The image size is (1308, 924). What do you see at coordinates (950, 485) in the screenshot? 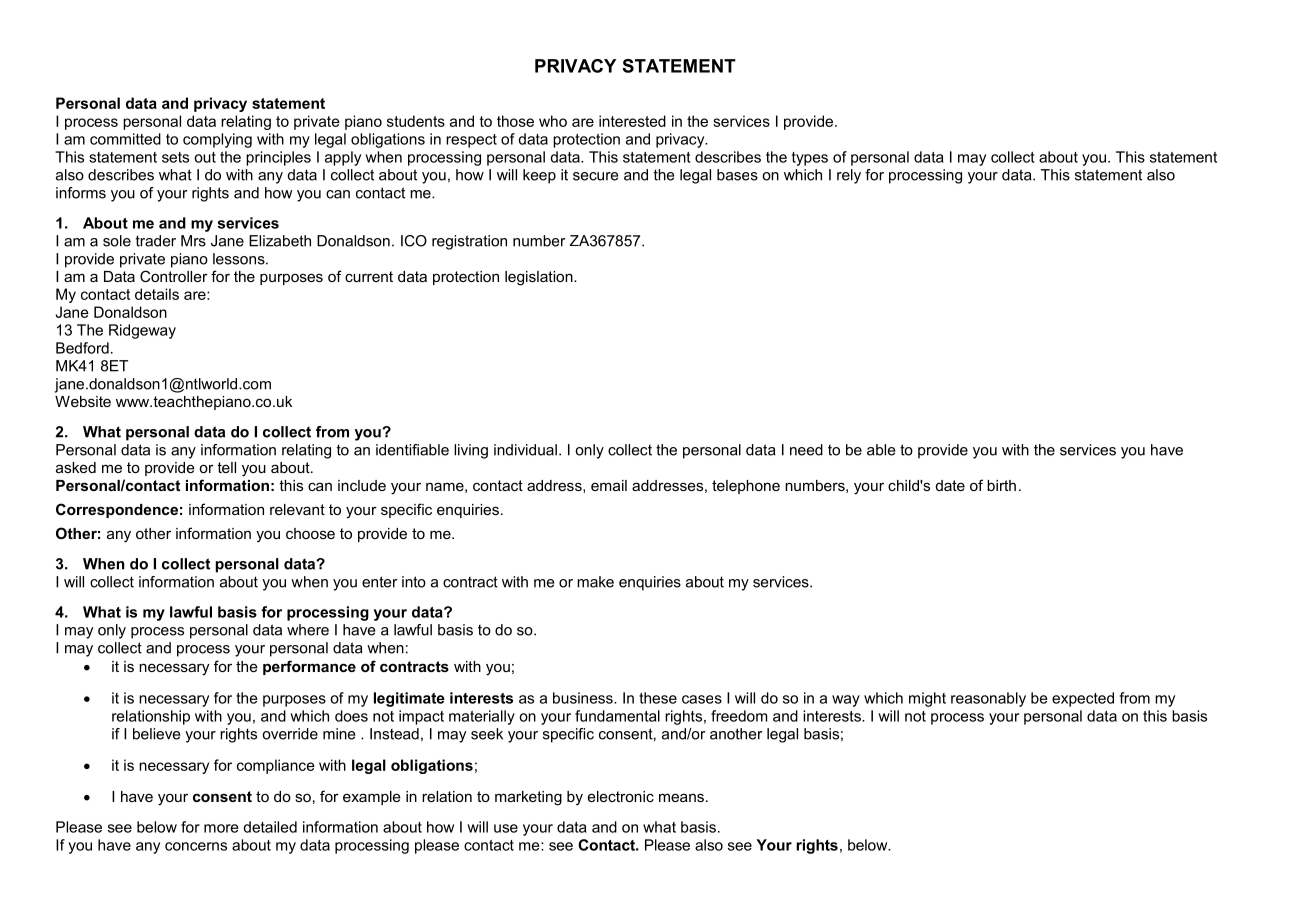
I see `date` at bounding box center [950, 485].
